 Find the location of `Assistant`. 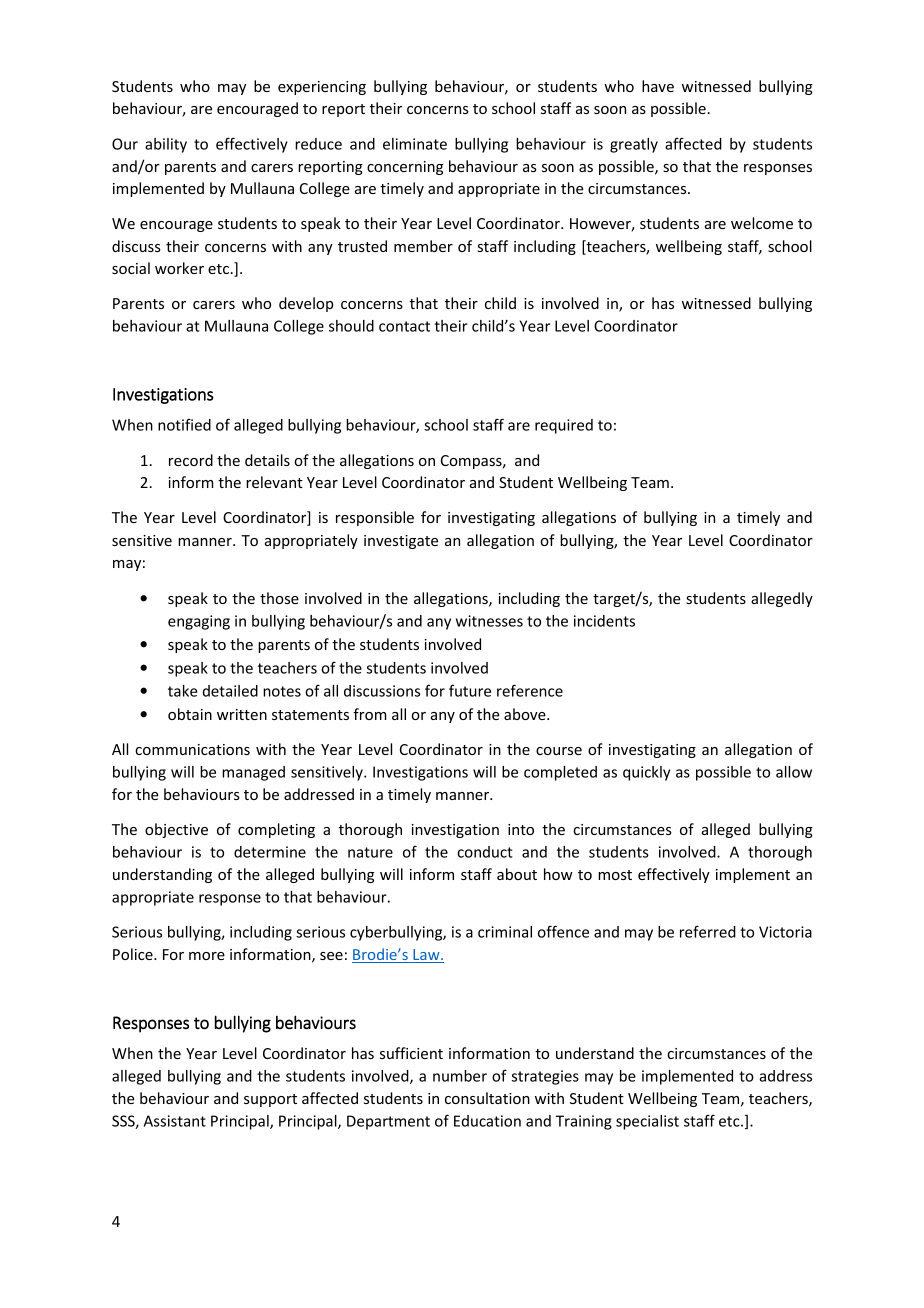

Assistant is located at coordinates (175, 1121).
